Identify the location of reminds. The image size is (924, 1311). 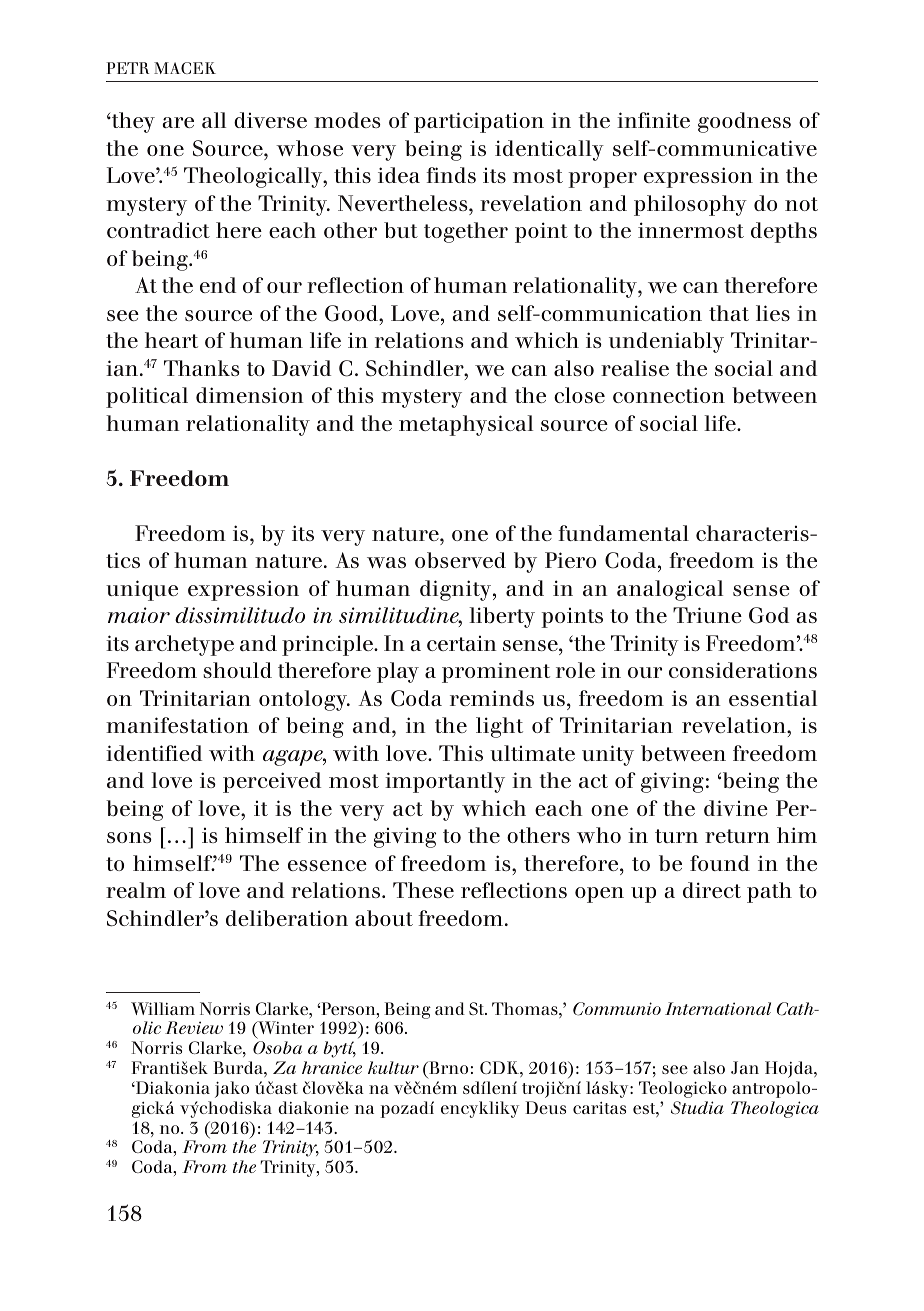
(492, 698).
